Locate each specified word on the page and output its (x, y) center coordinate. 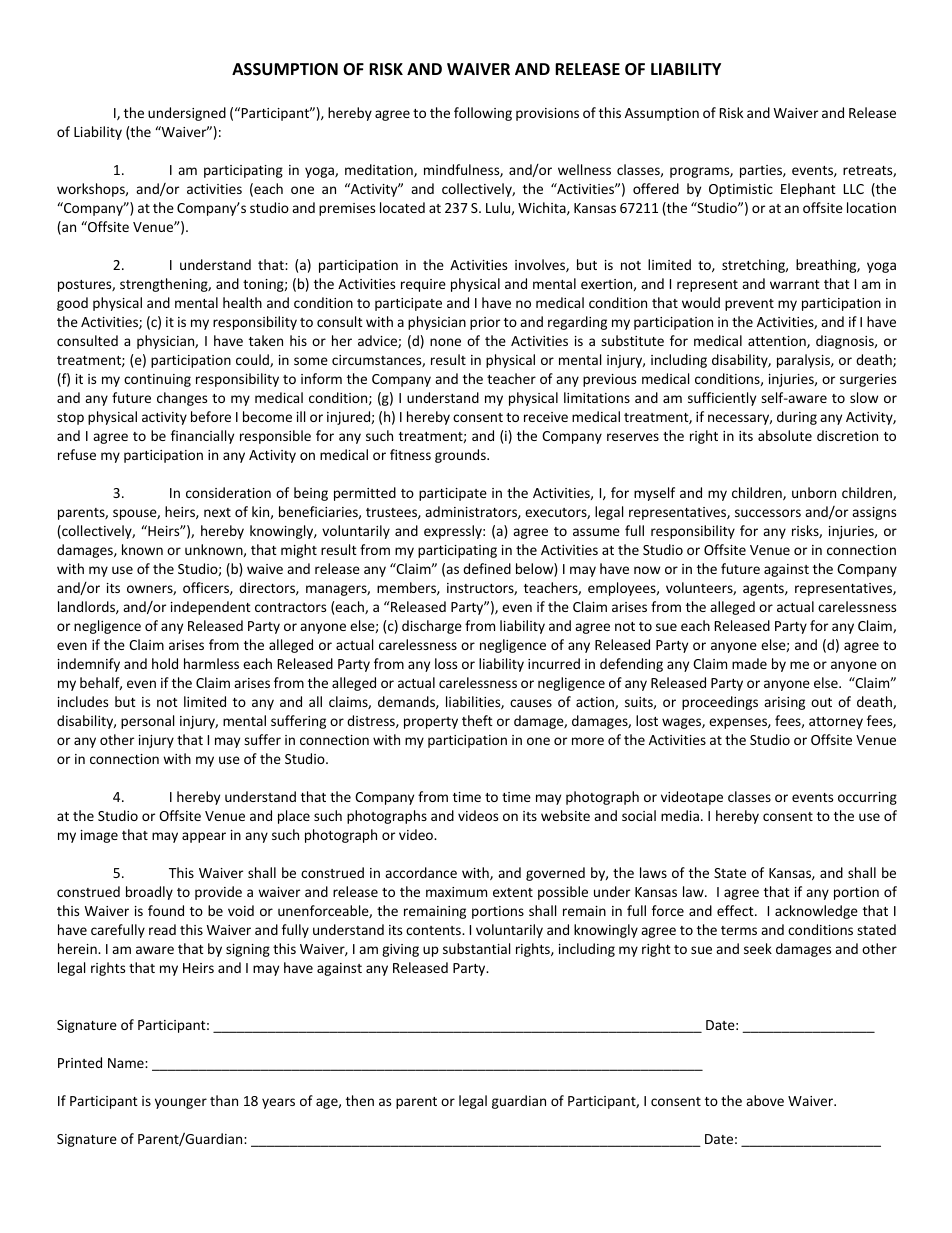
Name (127, 1063)
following (483, 114)
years (278, 1103)
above (765, 1100)
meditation (380, 170)
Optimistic (741, 190)
